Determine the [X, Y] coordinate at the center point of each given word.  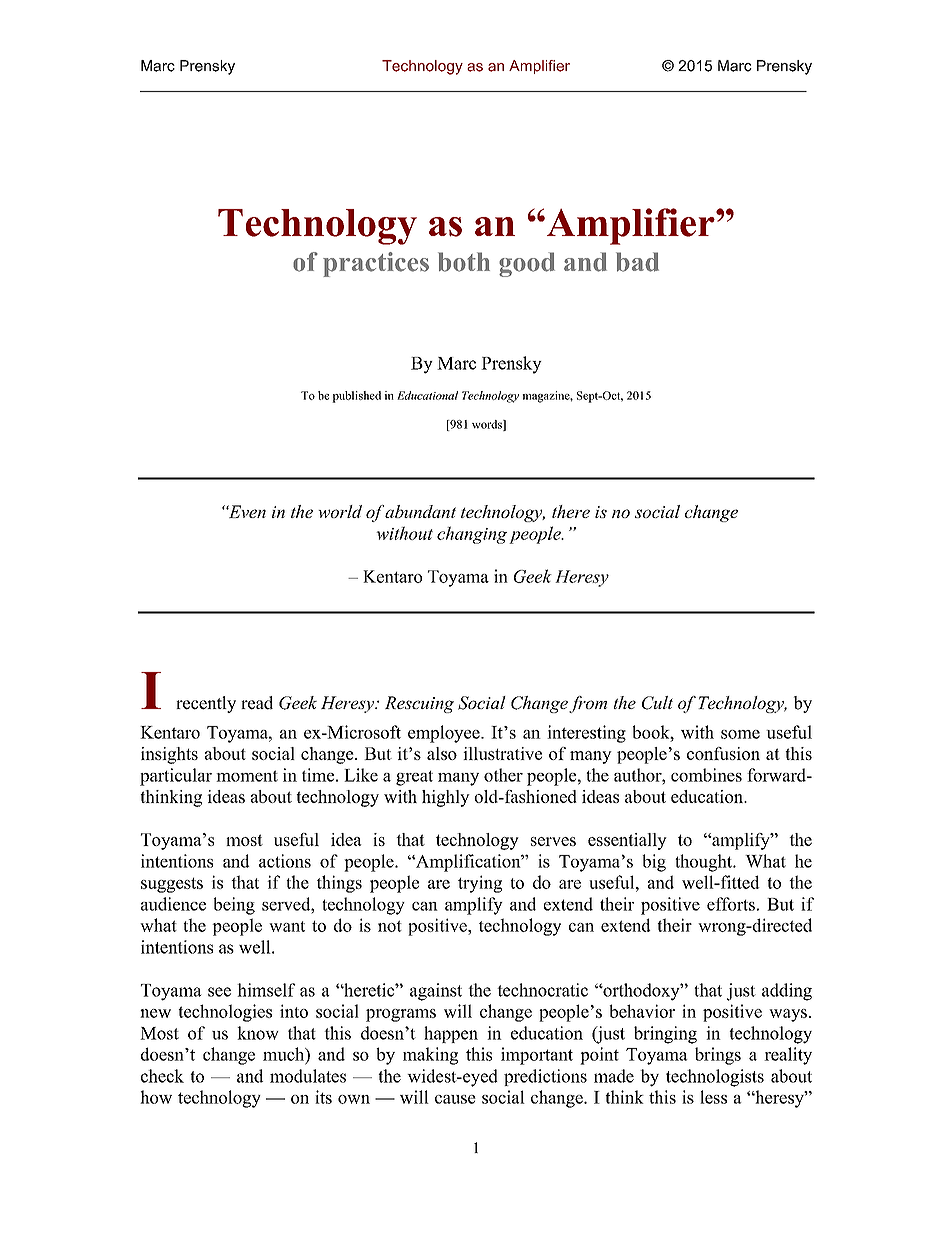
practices [376, 264]
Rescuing [419, 704]
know [258, 1033]
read [257, 703]
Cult [657, 703]
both [464, 262]
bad [637, 262]
